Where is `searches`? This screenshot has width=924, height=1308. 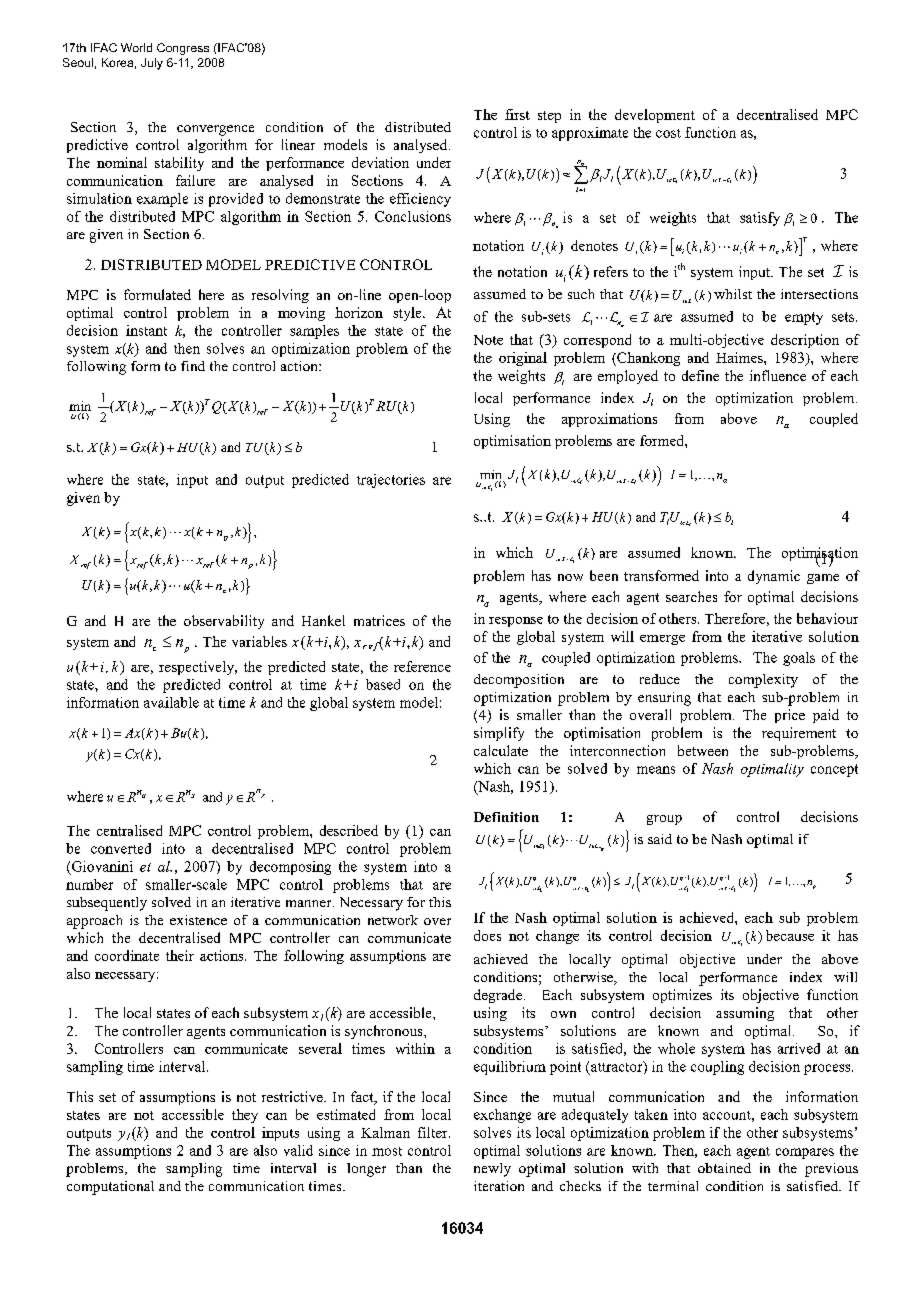 searches is located at coordinates (691, 596).
